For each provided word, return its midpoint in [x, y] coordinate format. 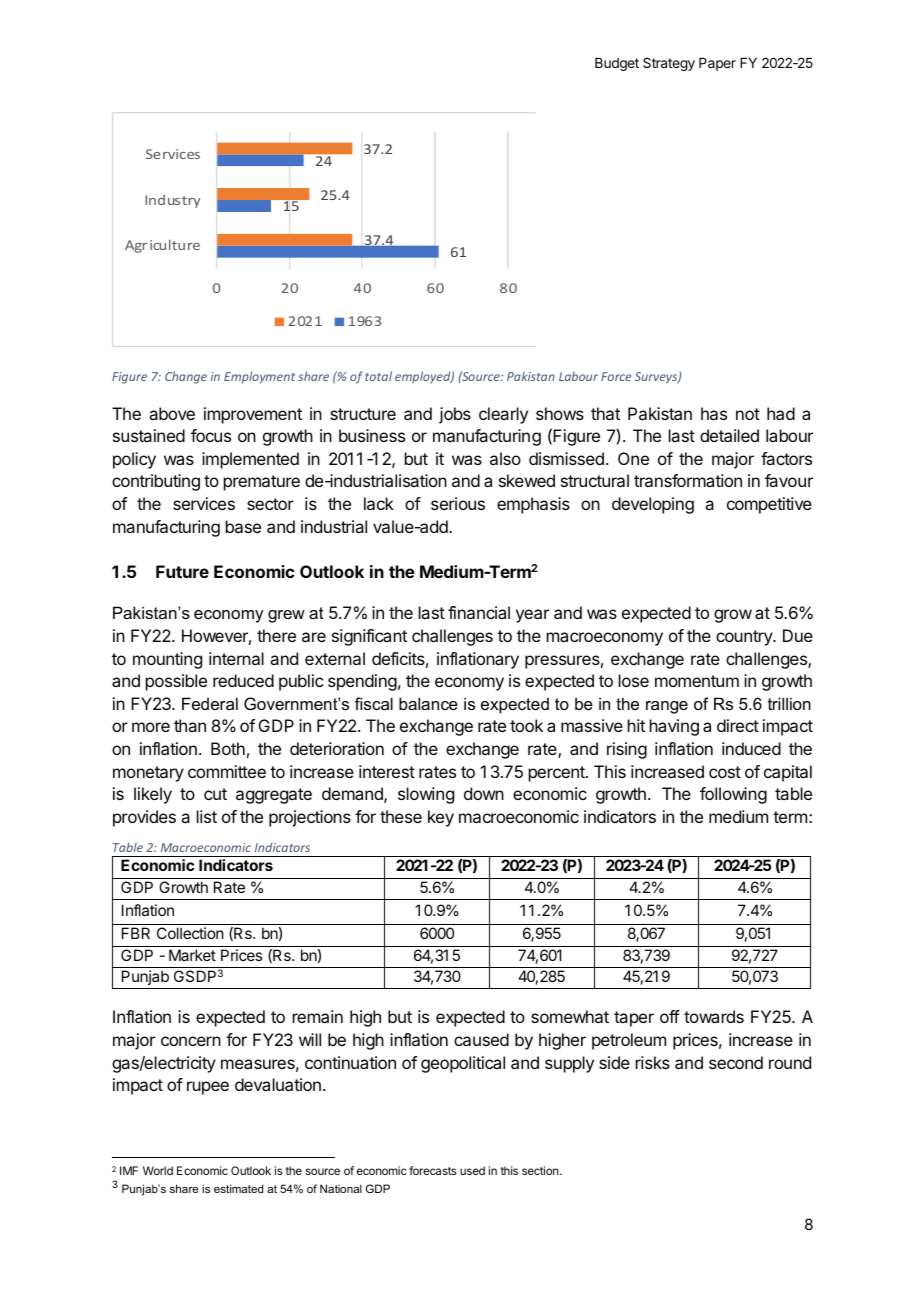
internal [236, 658]
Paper [717, 64]
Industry [172, 201]
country [745, 638]
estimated [238, 1188]
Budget [617, 64]
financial [479, 612]
